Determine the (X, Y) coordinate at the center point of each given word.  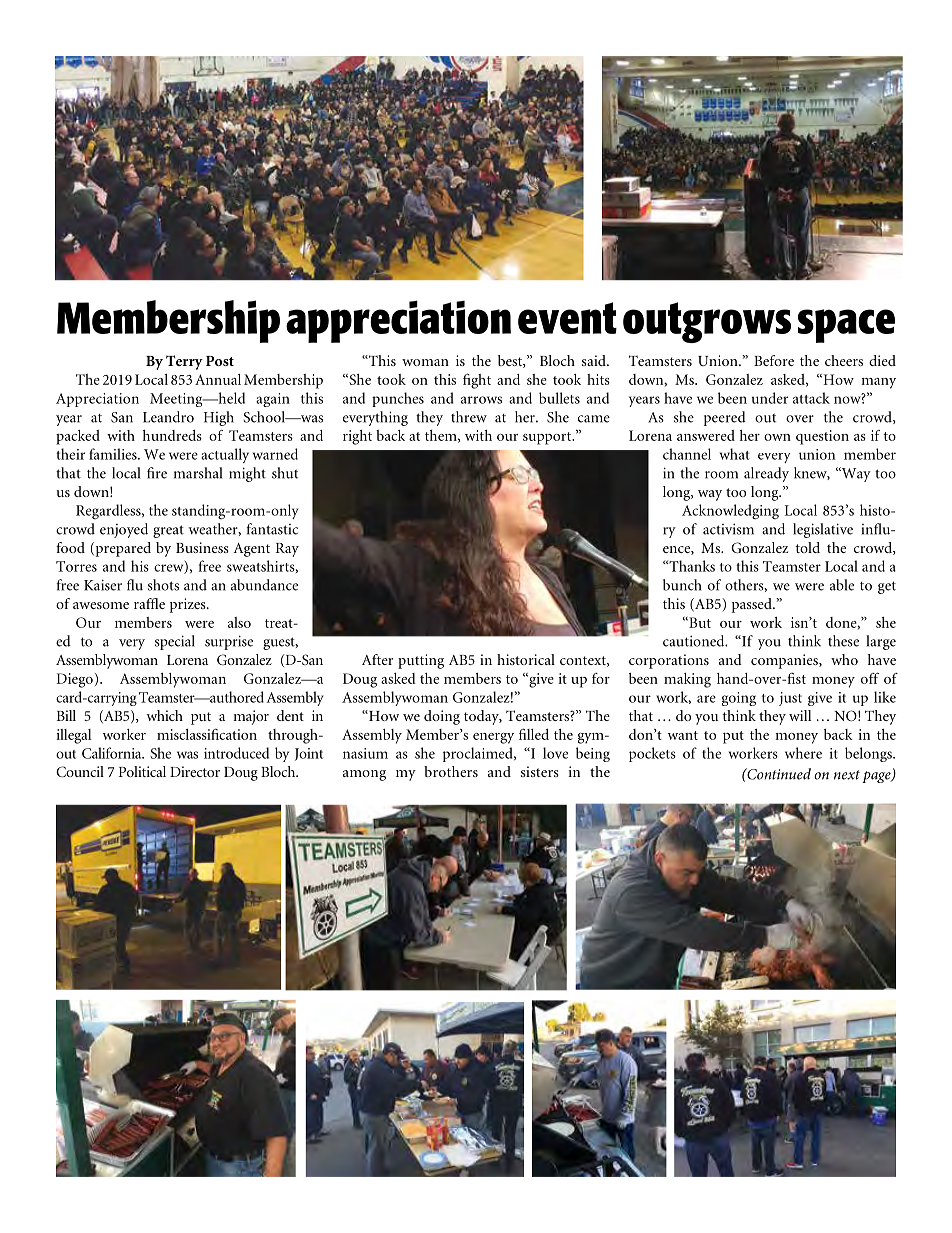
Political (142, 771)
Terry (184, 362)
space (846, 326)
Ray (287, 550)
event (567, 318)
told (807, 547)
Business (202, 547)
